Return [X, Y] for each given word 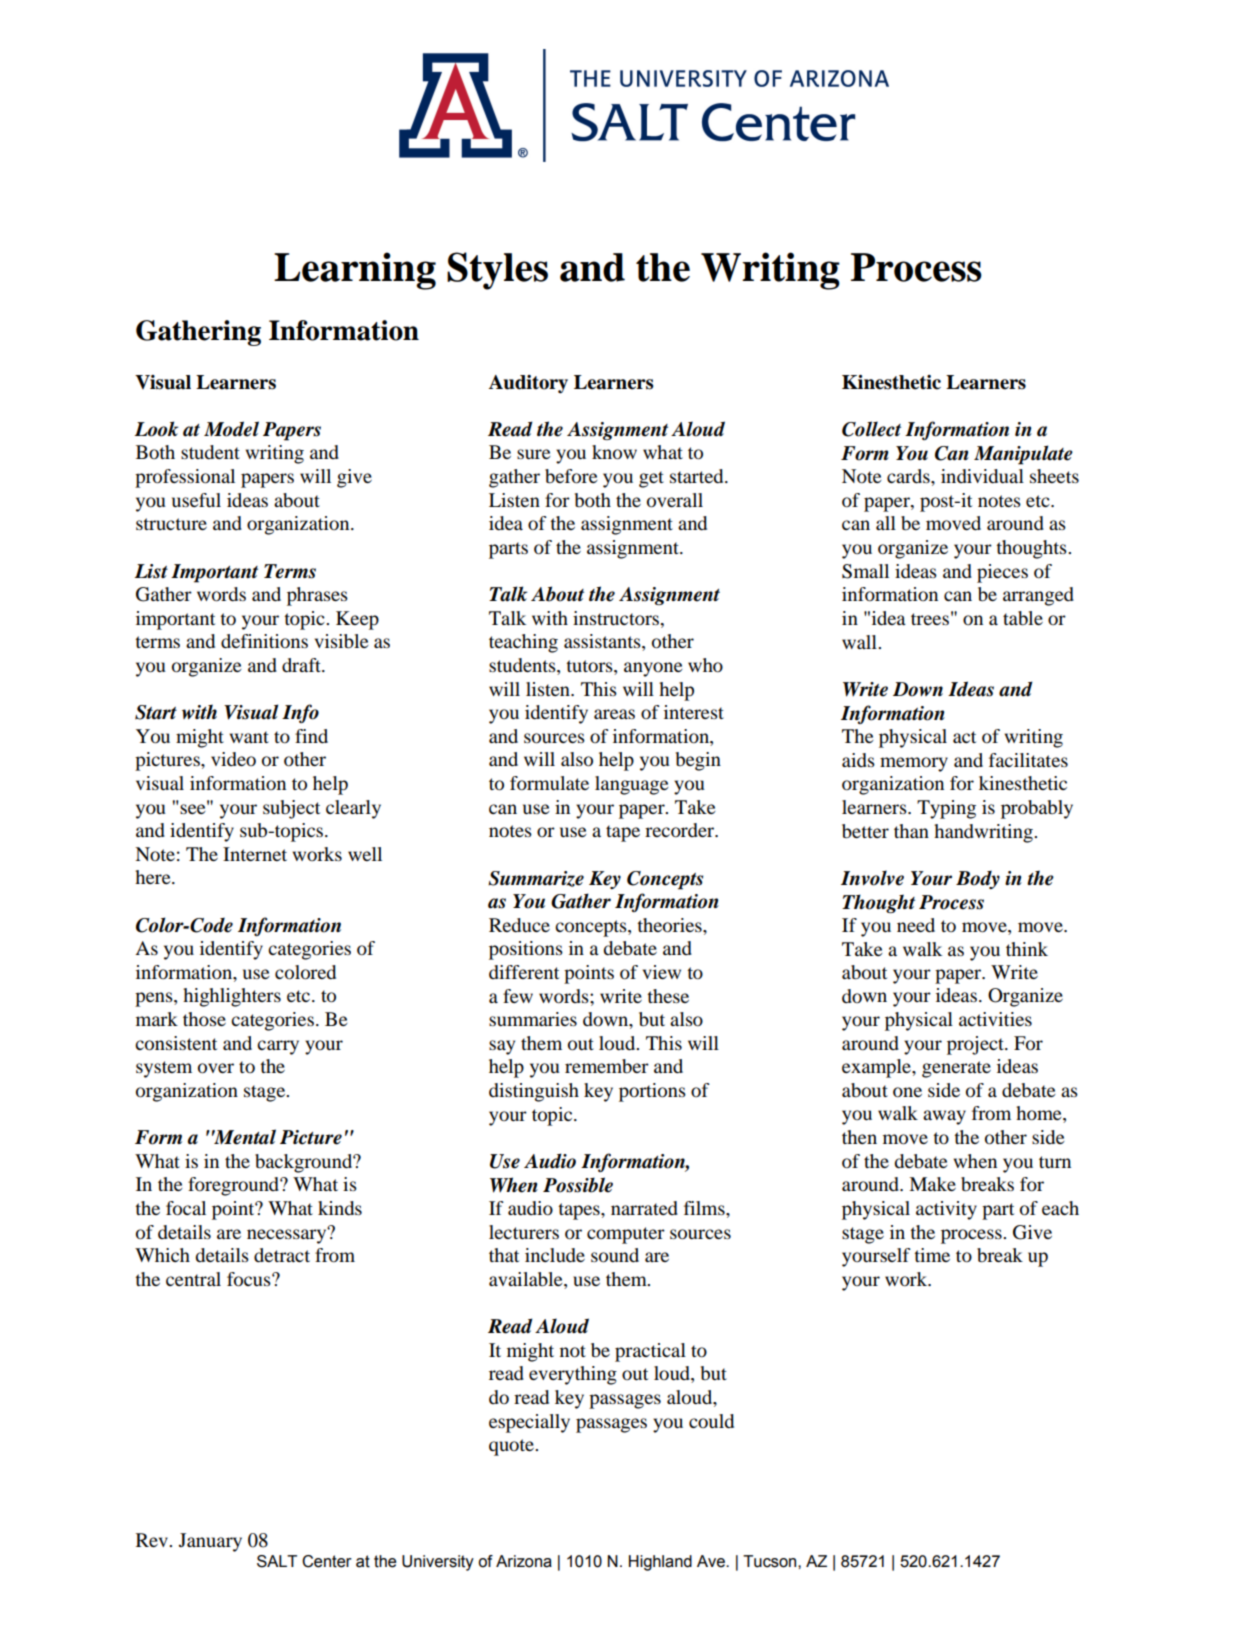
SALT [277, 1561]
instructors [617, 618]
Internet [255, 854]
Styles [497, 271]
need [916, 925]
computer [626, 1235]
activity [946, 1210]
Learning [355, 271]
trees [930, 619]
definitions [264, 641]
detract [282, 1255]
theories [670, 925]
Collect [871, 429]
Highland [660, 1563]
